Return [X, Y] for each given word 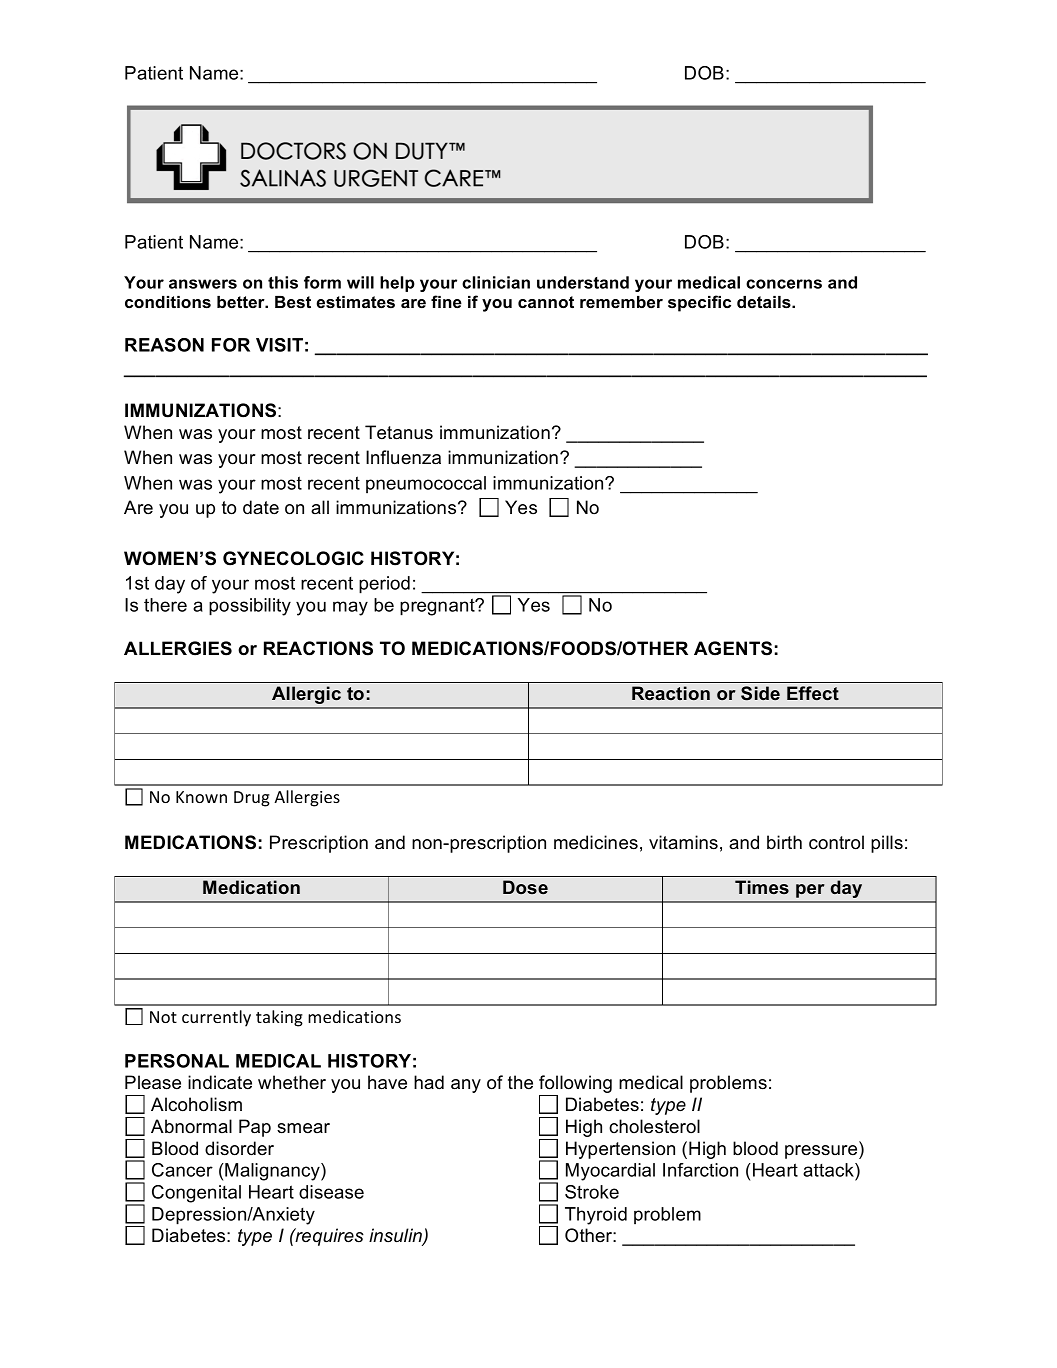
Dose [525, 887]
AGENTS [733, 648]
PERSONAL [177, 1061]
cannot [546, 302]
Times [762, 887]
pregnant [438, 607]
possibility [250, 607]
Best [293, 302]
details [765, 302]
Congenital [196, 1194]
